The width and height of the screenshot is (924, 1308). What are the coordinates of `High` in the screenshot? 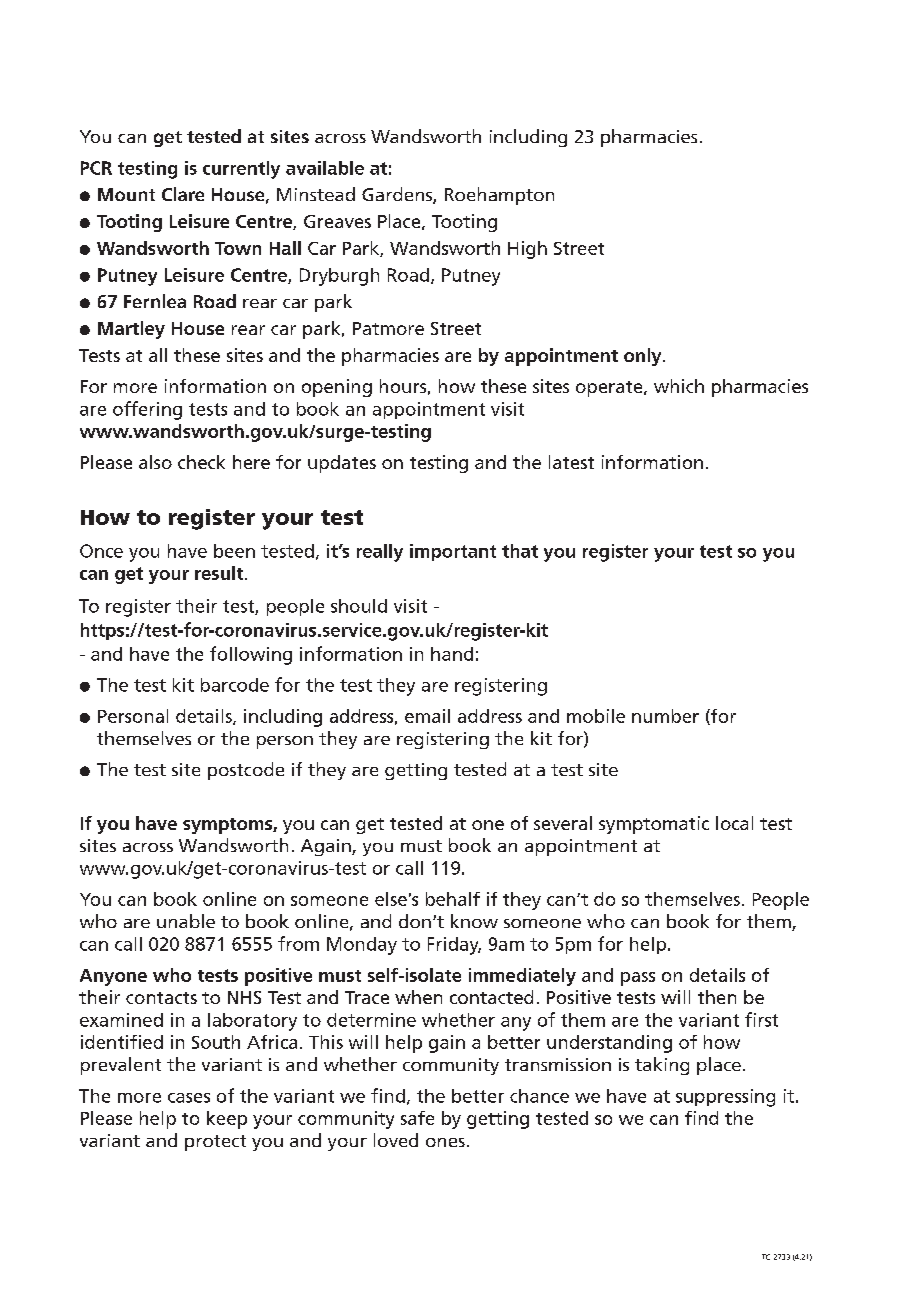 It's located at (527, 250).
